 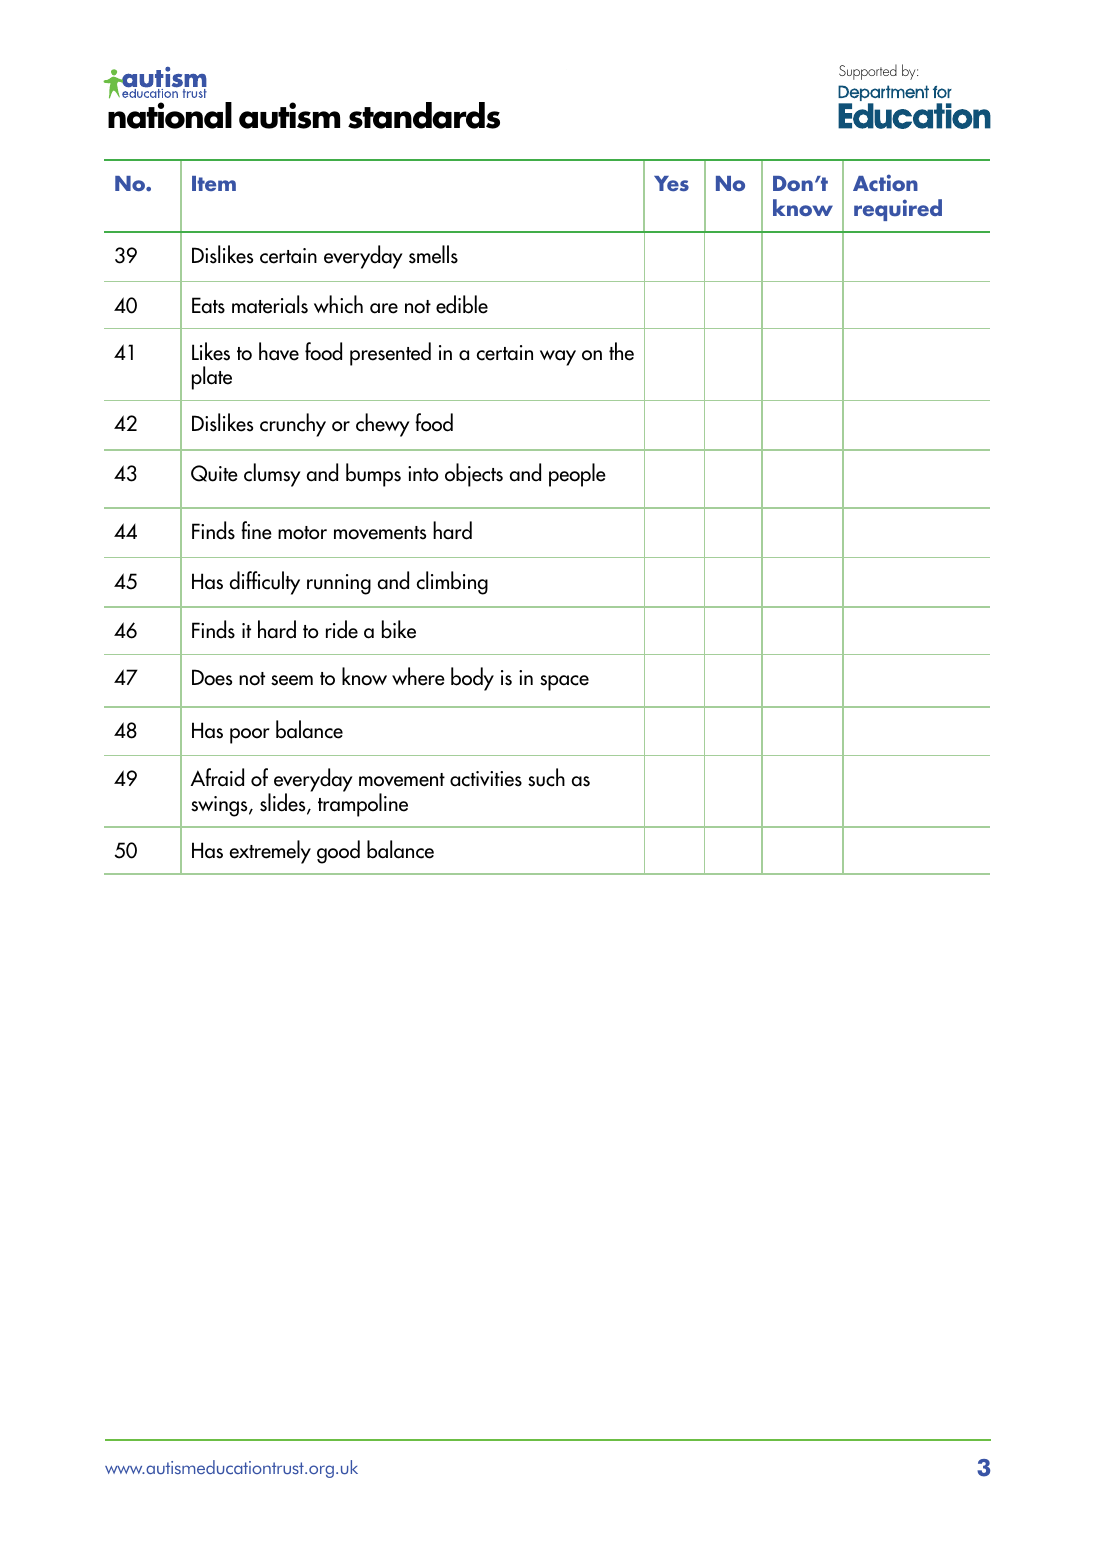 I want to click on national, so click(x=170, y=115).
